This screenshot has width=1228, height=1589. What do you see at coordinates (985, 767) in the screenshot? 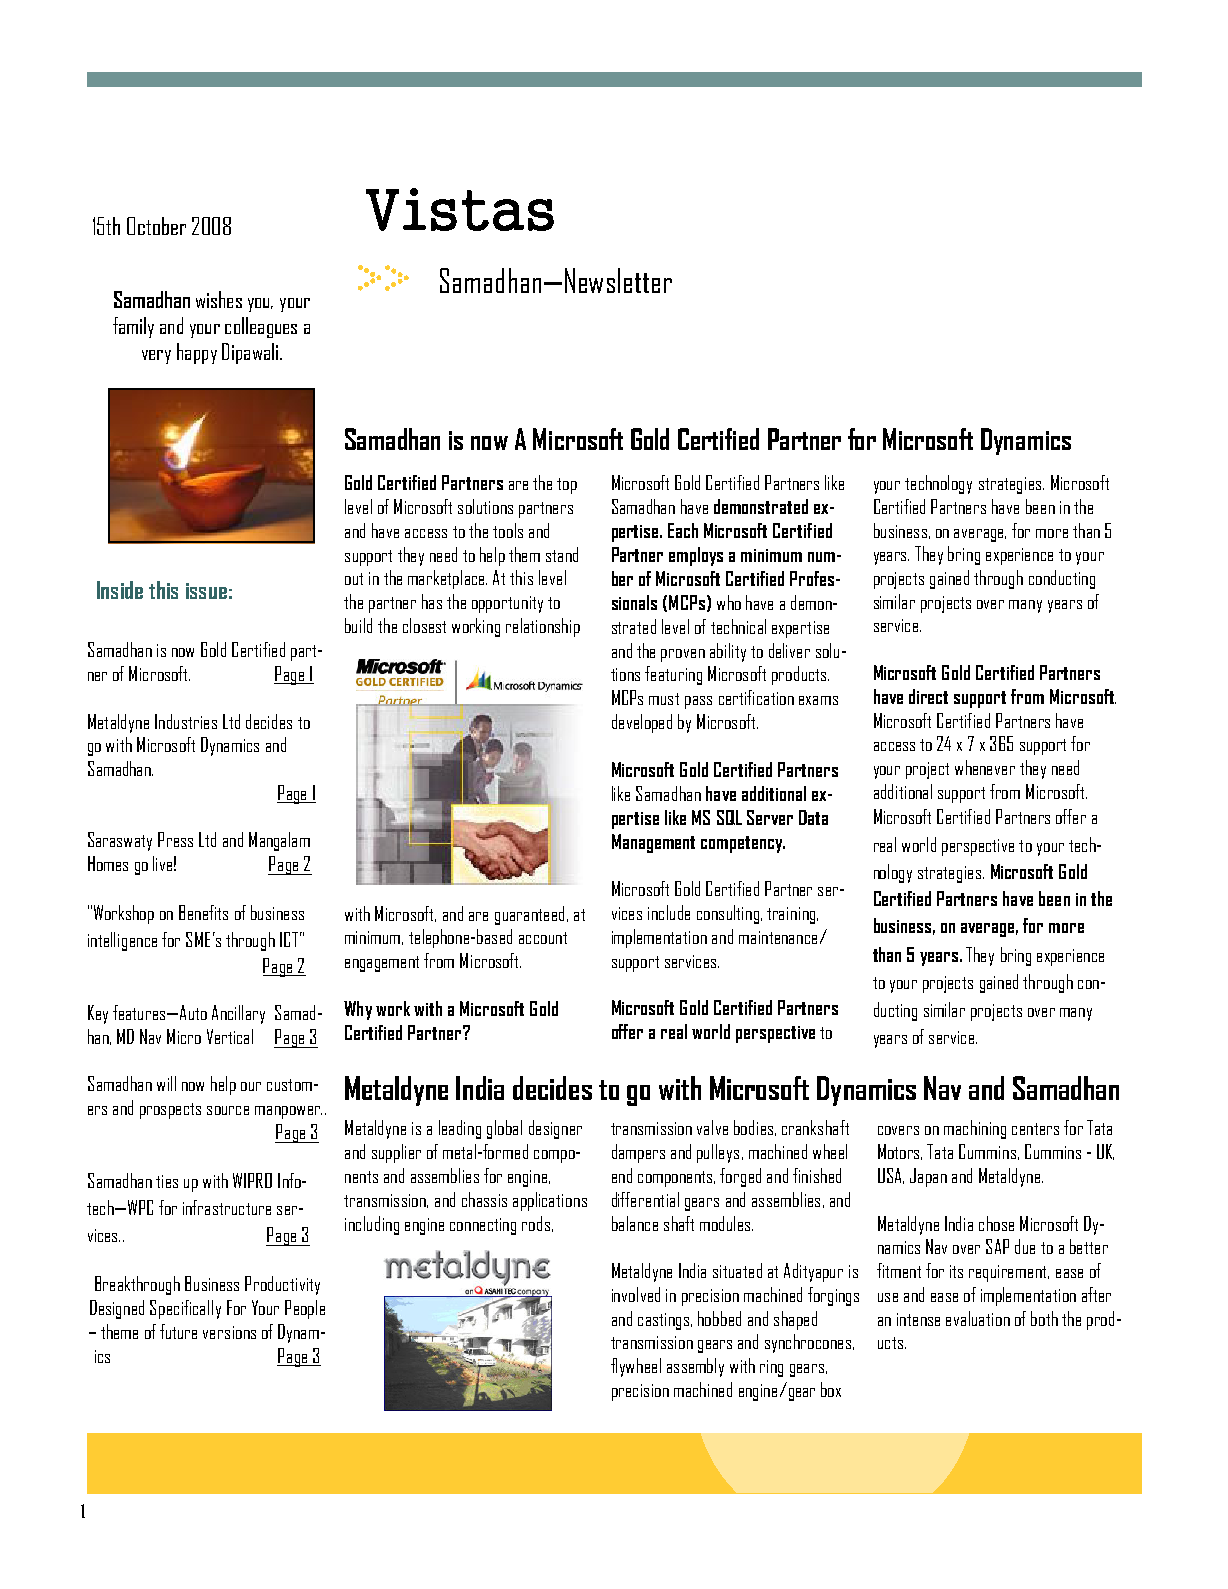
I see `whenever` at bounding box center [985, 767].
